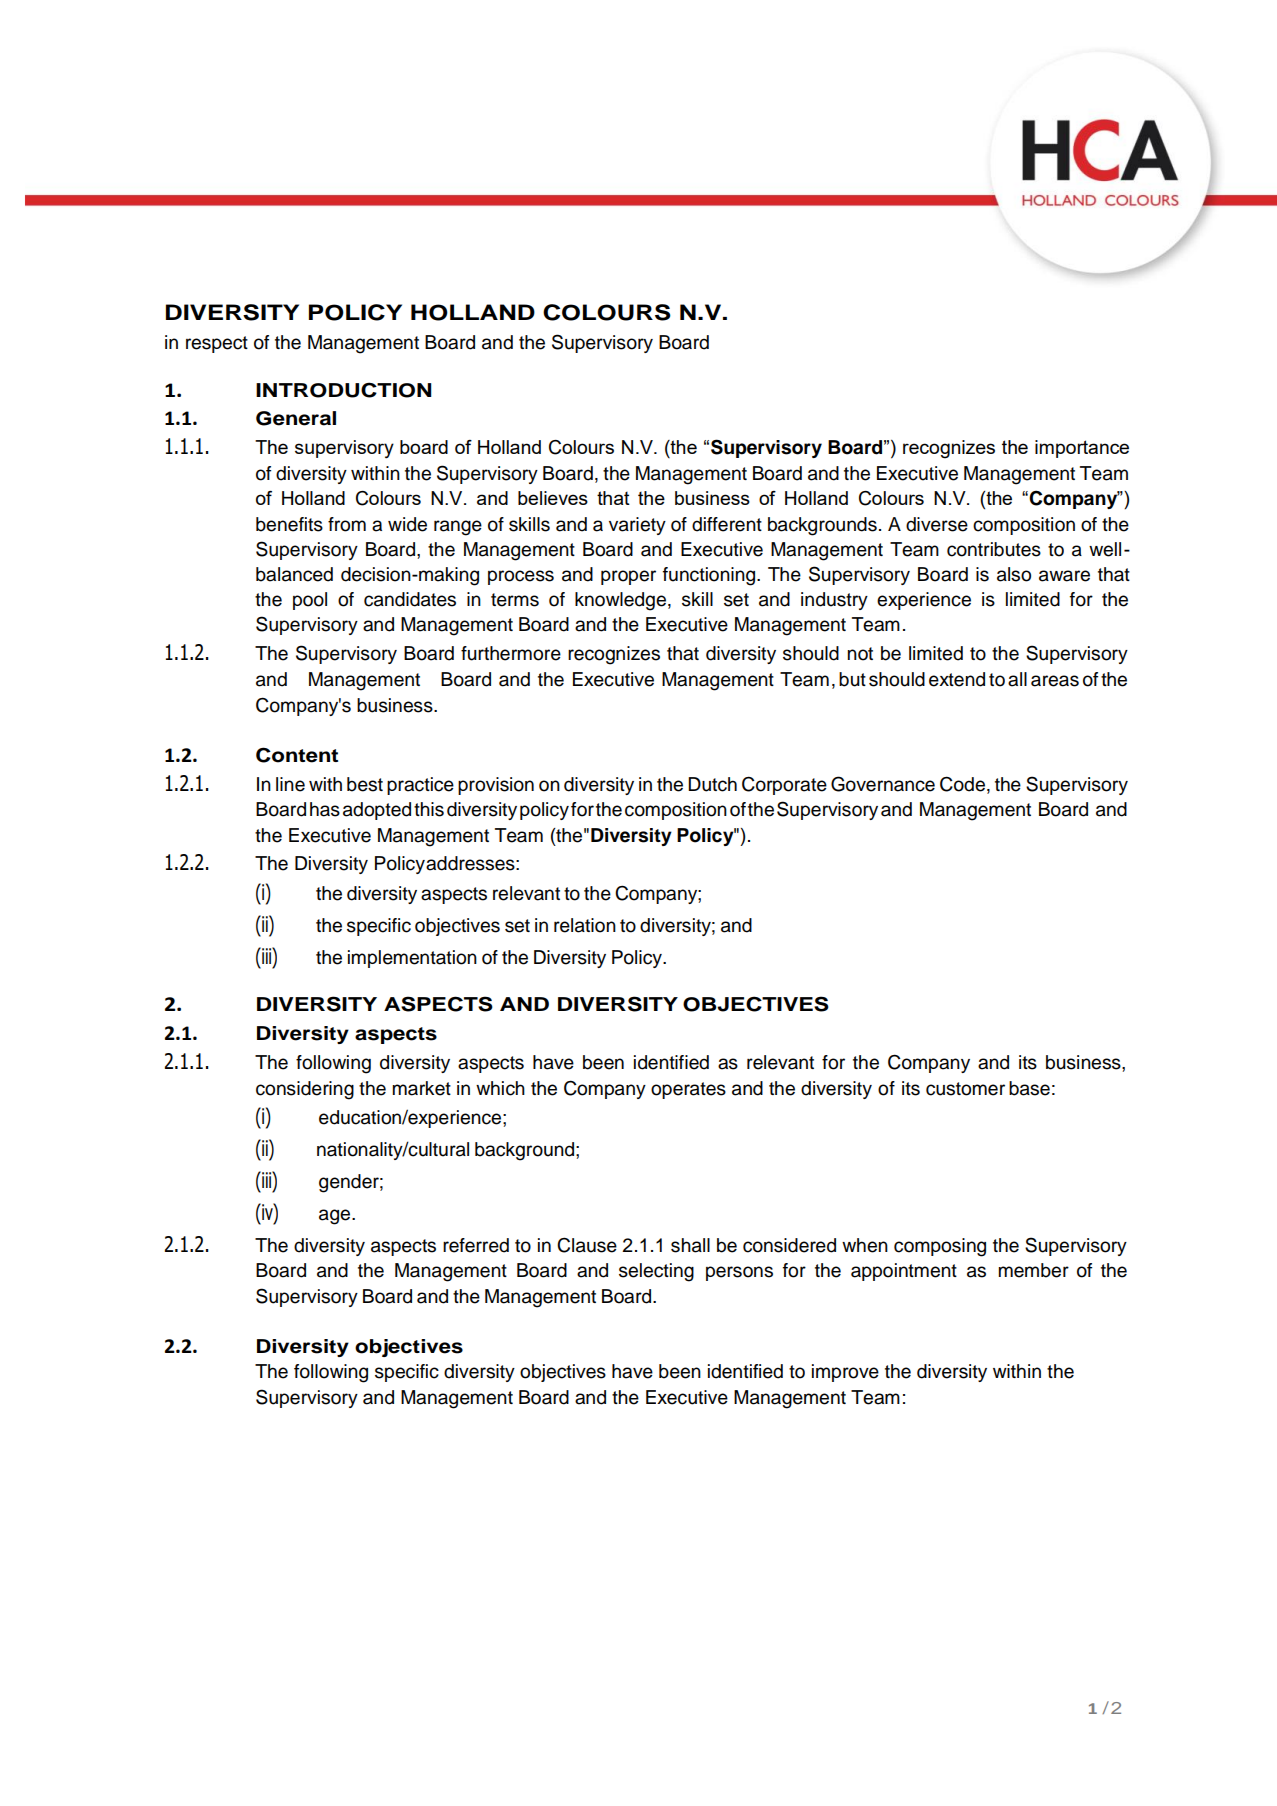 The height and width of the image is (1806, 1277). What do you see at coordinates (965, 1089) in the image?
I see `customer` at bounding box center [965, 1089].
